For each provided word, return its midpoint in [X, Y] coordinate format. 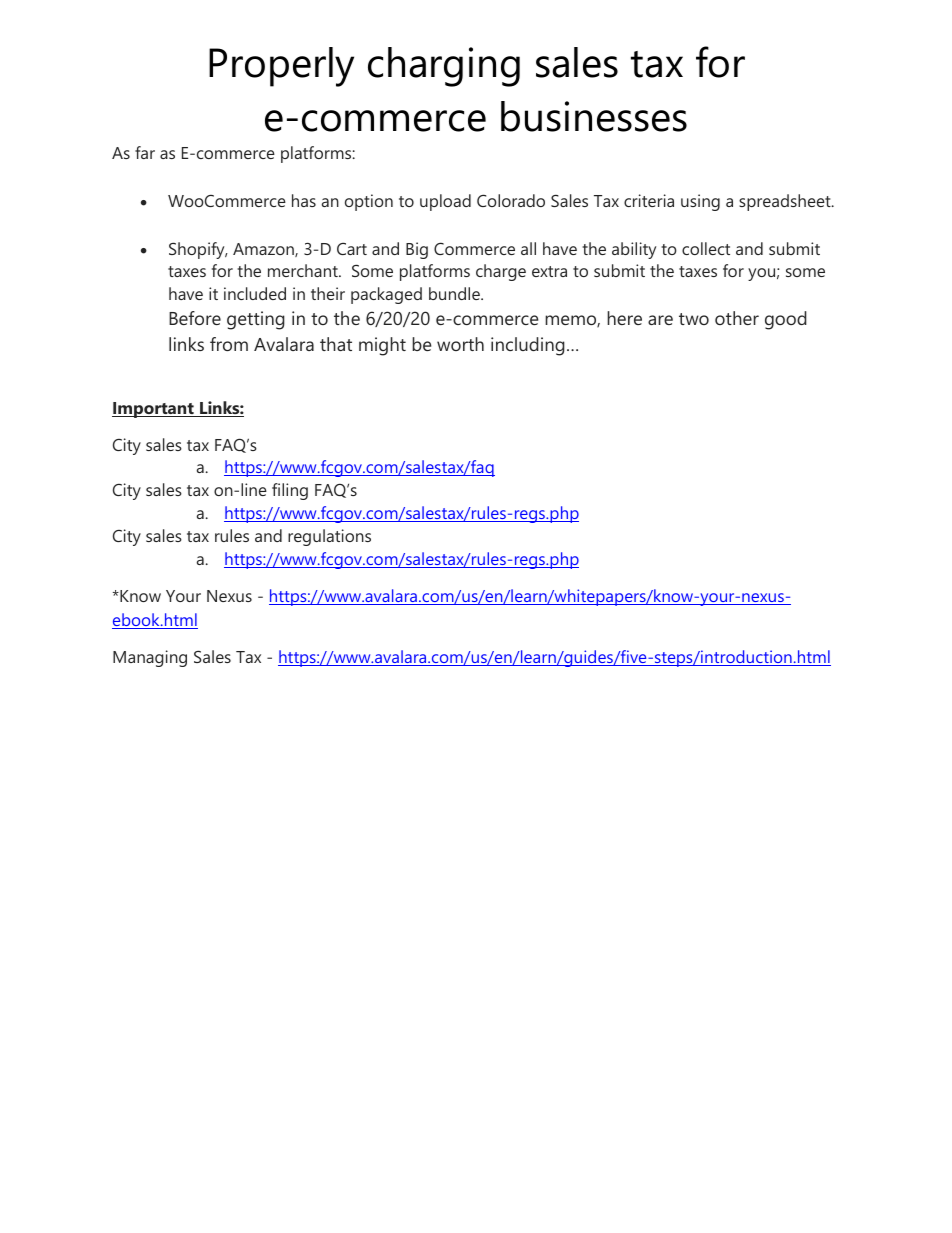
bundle [455, 293]
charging [444, 67]
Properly [281, 67]
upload [445, 202]
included [255, 293]
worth [460, 344]
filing [290, 491]
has [304, 200]
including [528, 346]
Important [154, 410]
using [700, 202]
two [694, 319]
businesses [594, 116]
